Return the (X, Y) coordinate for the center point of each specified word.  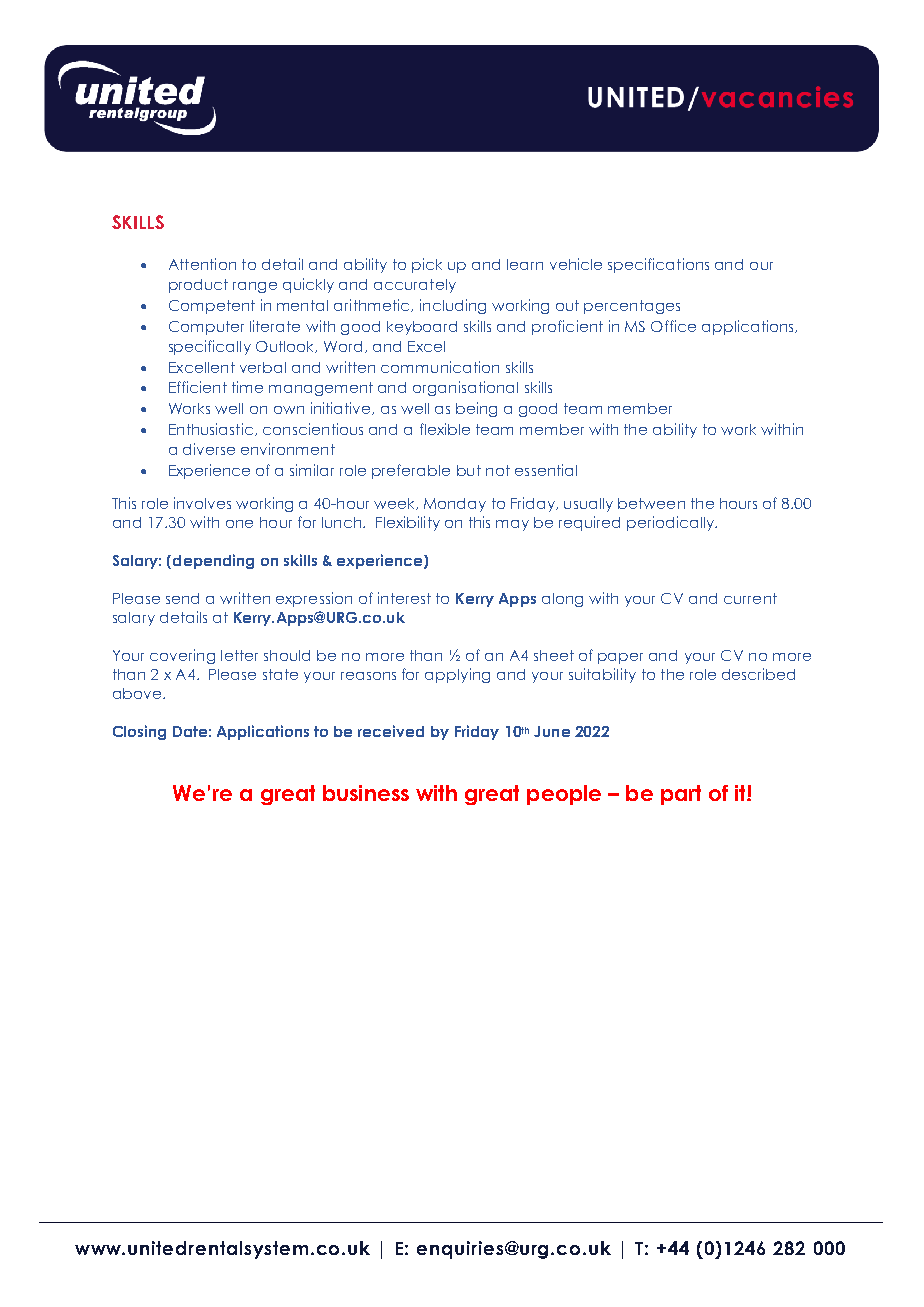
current (750, 598)
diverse (209, 449)
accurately (415, 286)
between (651, 503)
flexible (445, 429)
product (198, 286)
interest (404, 598)
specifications (658, 265)
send (182, 598)
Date (190, 731)
